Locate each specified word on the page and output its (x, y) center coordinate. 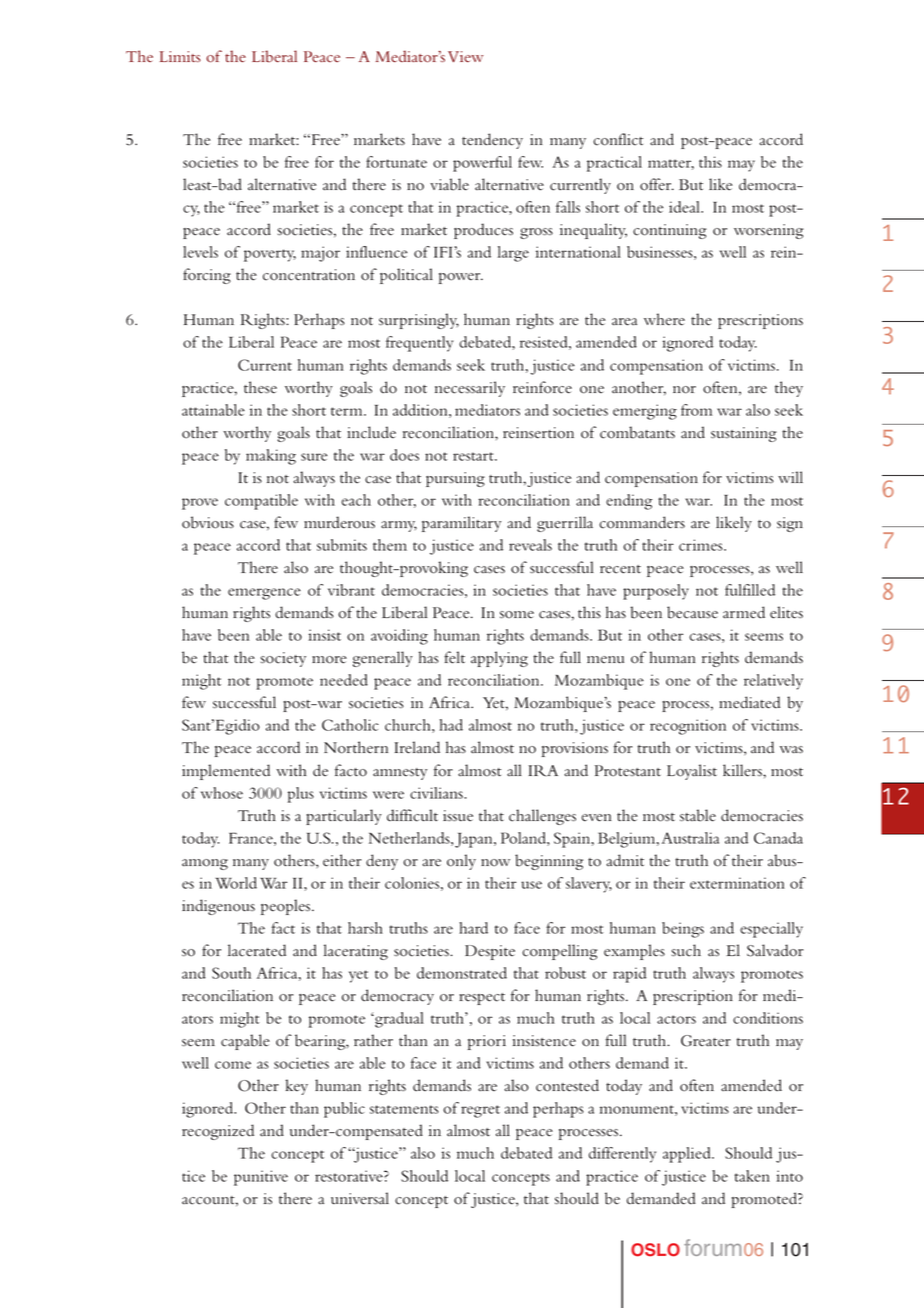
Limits (180, 56)
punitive (261, 1178)
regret (480, 1111)
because (692, 612)
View (465, 57)
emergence (264, 594)
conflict (618, 139)
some (517, 615)
